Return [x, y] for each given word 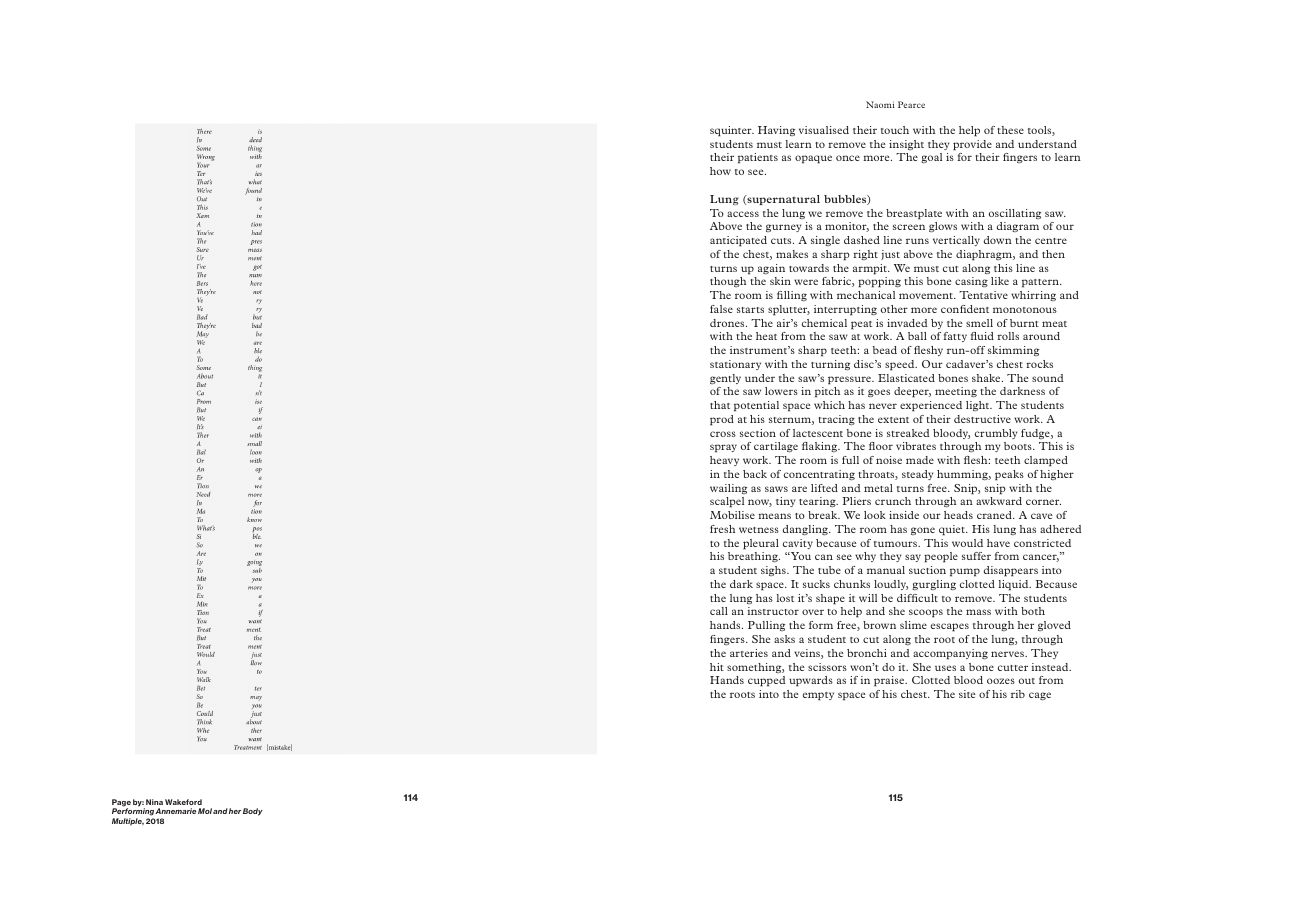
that [720, 405]
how [720, 171]
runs [917, 241]
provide [972, 145]
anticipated [738, 241]
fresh [722, 529]
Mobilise [732, 515]
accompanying [950, 654]
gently [725, 379]
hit [717, 667]
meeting [956, 392]
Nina [154, 802]
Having [777, 131]
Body [253, 812]
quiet [953, 530]
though [728, 282]
